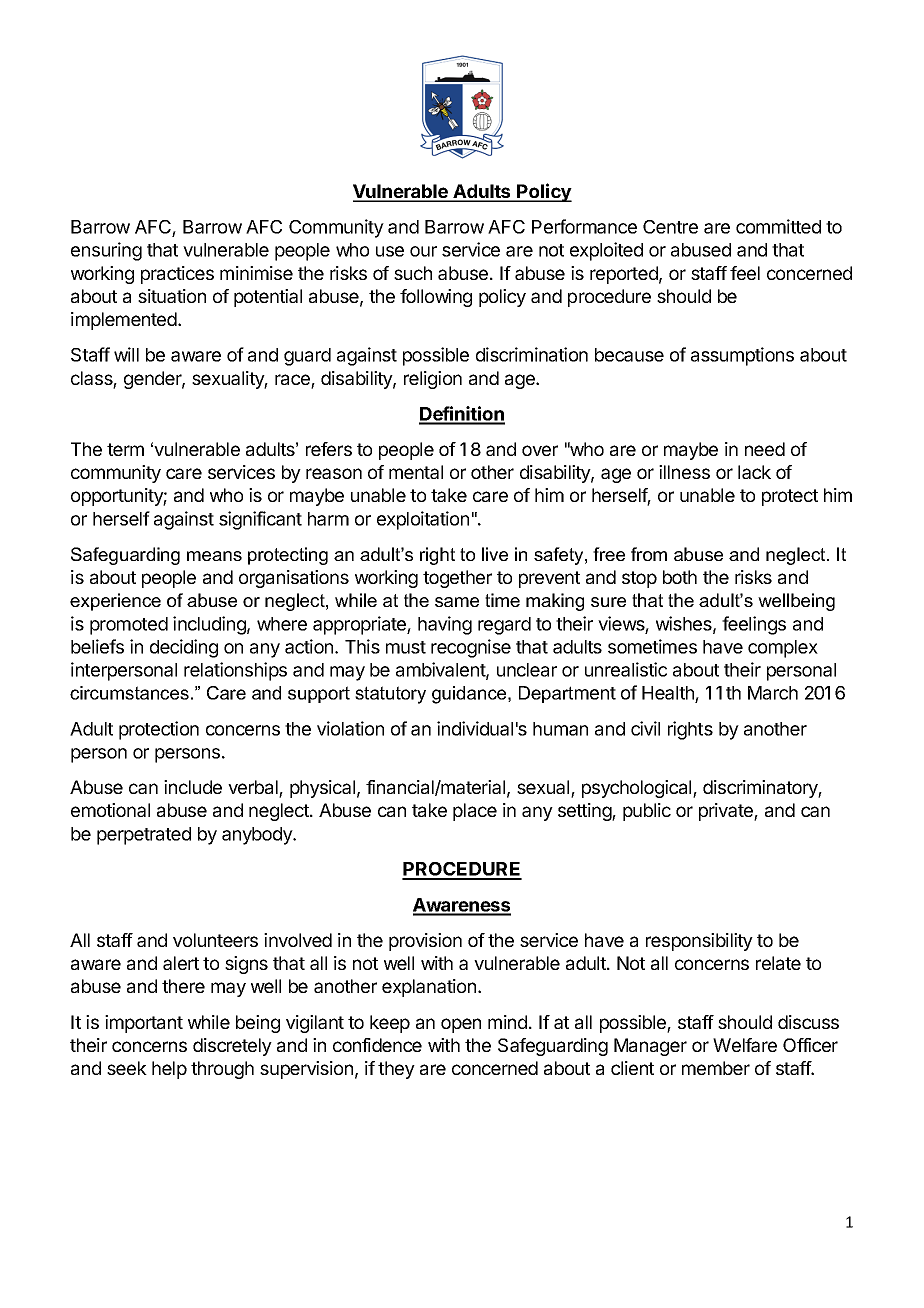 The height and width of the screenshot is (1308, 924). What do you see at coordinates (778, 226) in the screenshot?
I see `committed` at bounding box center [778, 226].
